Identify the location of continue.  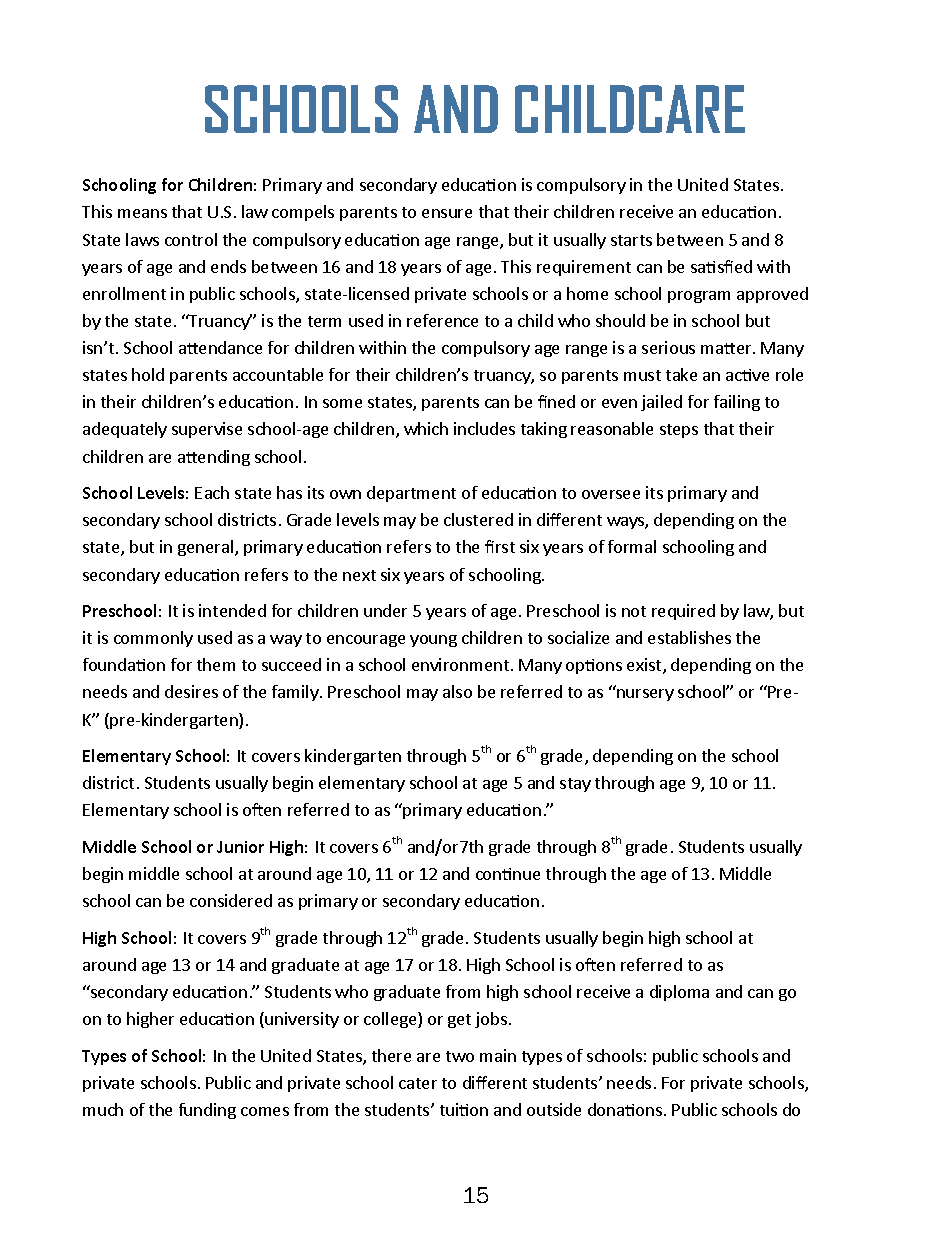
(508, 874).
